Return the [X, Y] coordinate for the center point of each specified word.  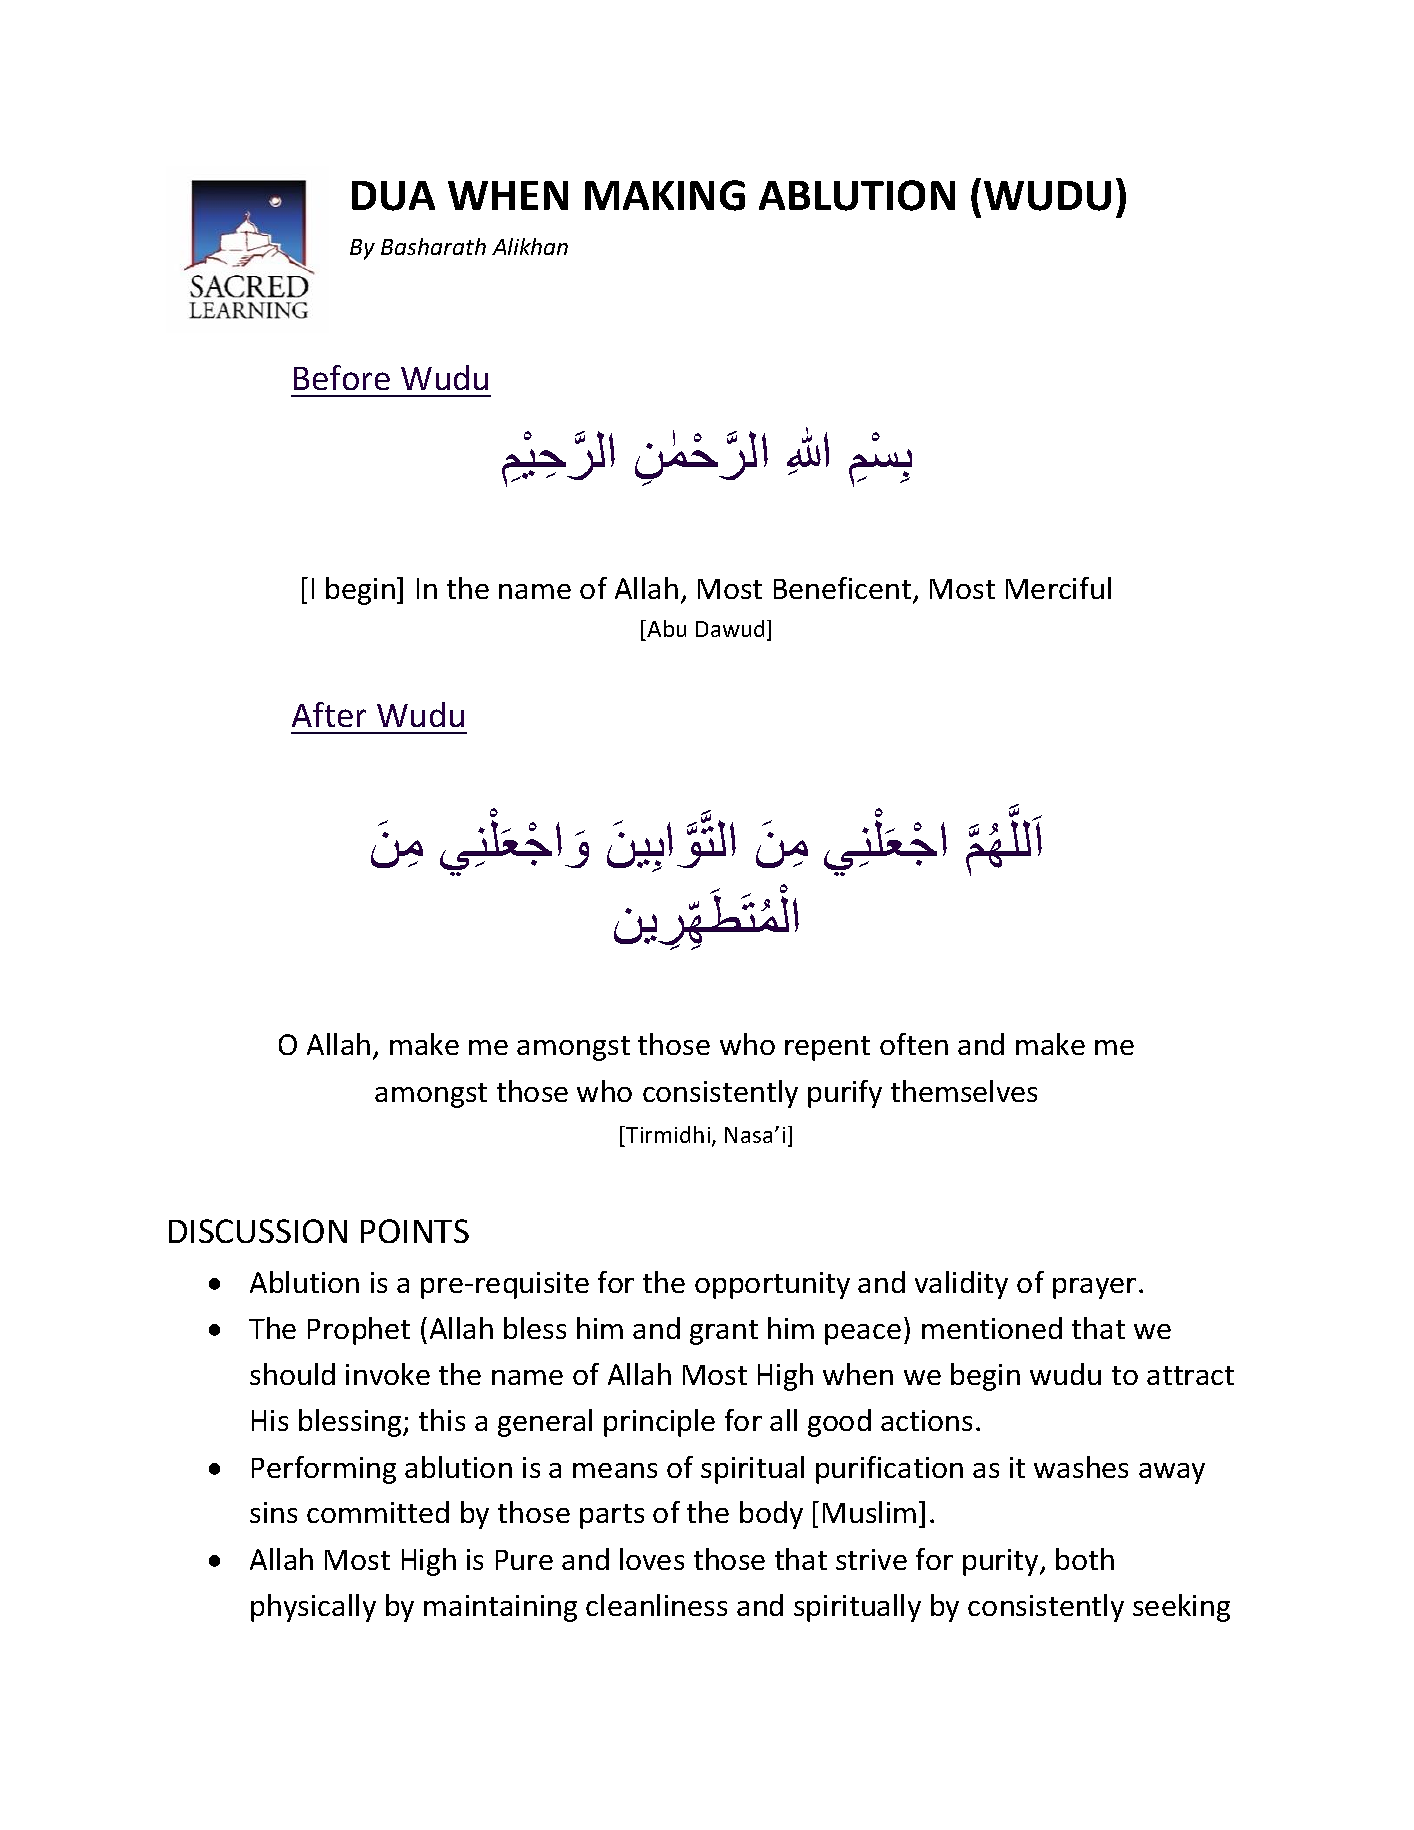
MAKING [665, 195]
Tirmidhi [669, 1136]
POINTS [415, 1231]
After [329, 714]
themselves [964, 1091]
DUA [393, 196]
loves [652, 1559]
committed [378, 1512]
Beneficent [842, 588]
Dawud [730, 628]
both [1085, 1559]
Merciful [1058, 588]
